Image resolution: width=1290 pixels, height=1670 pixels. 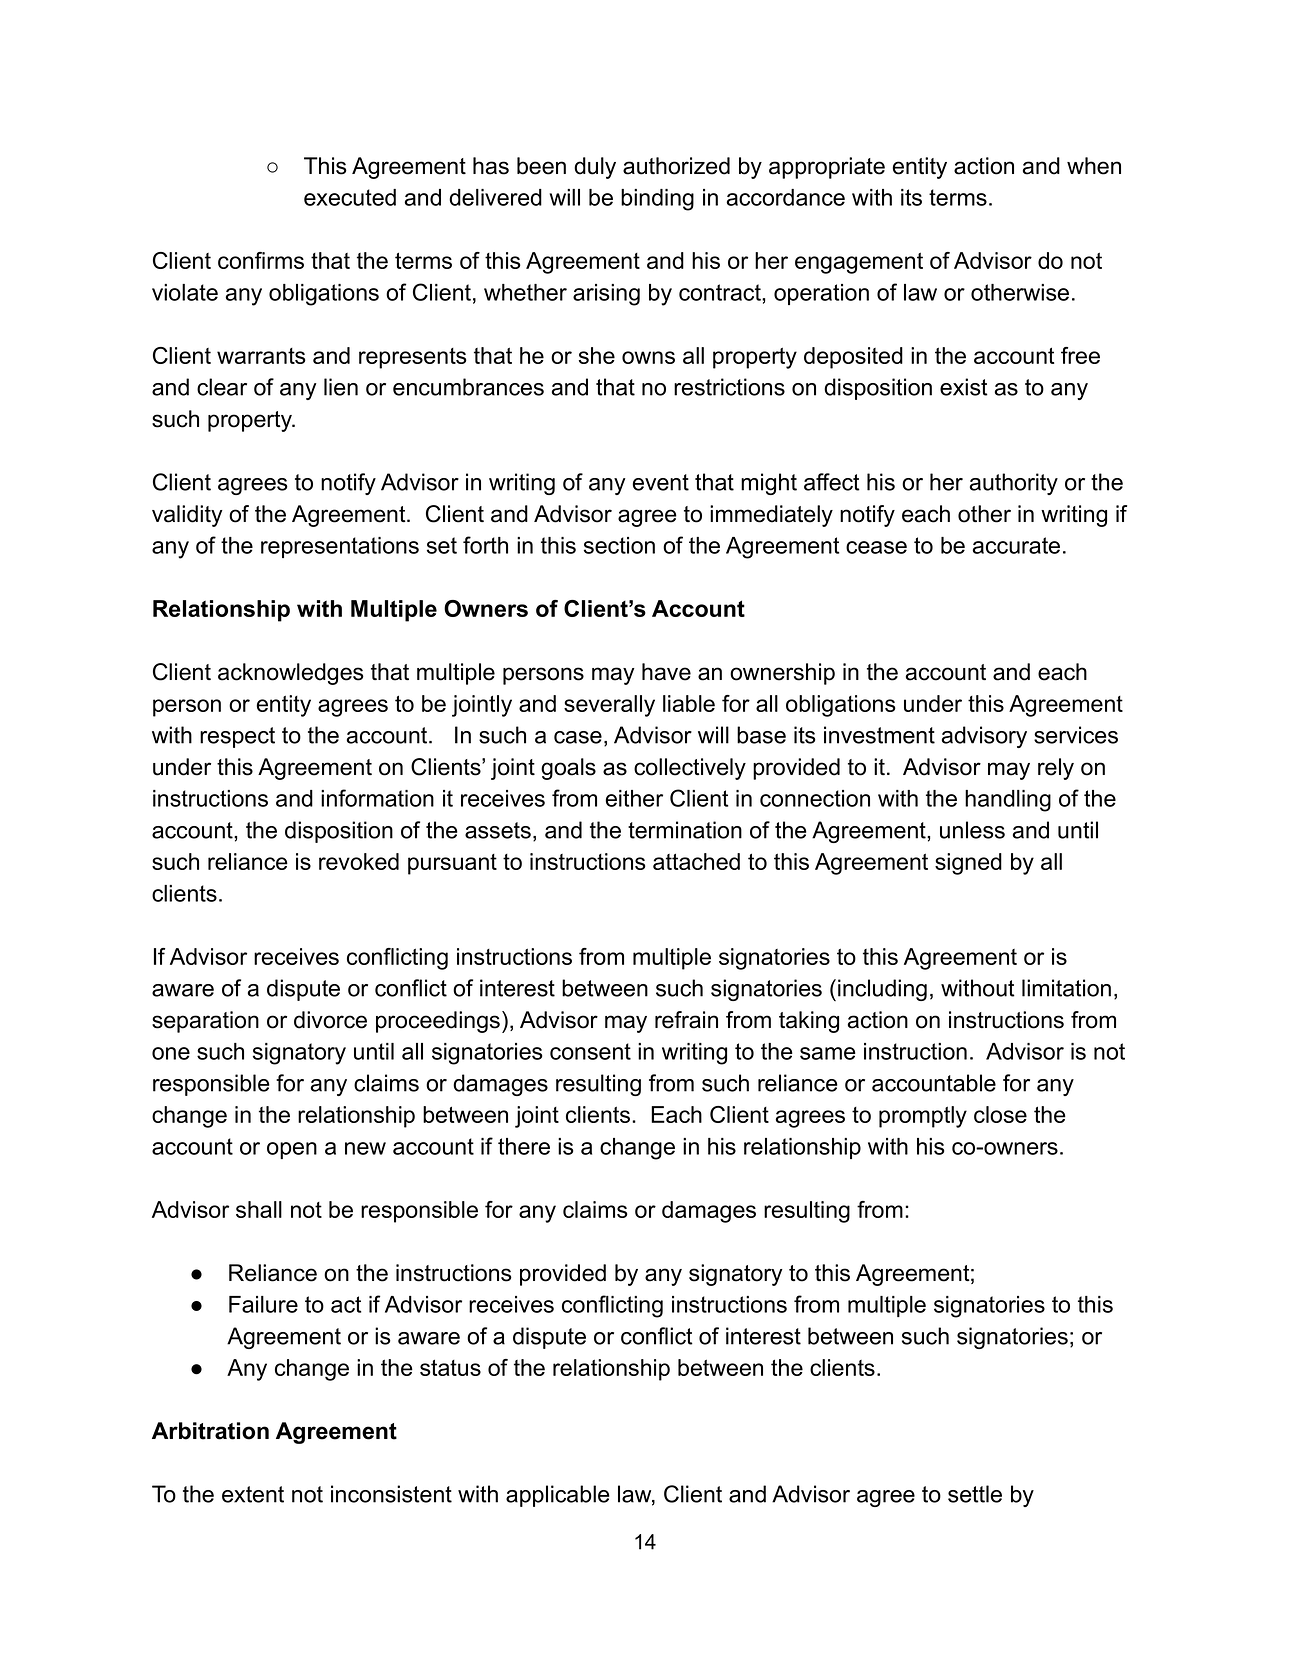 I want to click on extent, so click(x=253, y=1494).
